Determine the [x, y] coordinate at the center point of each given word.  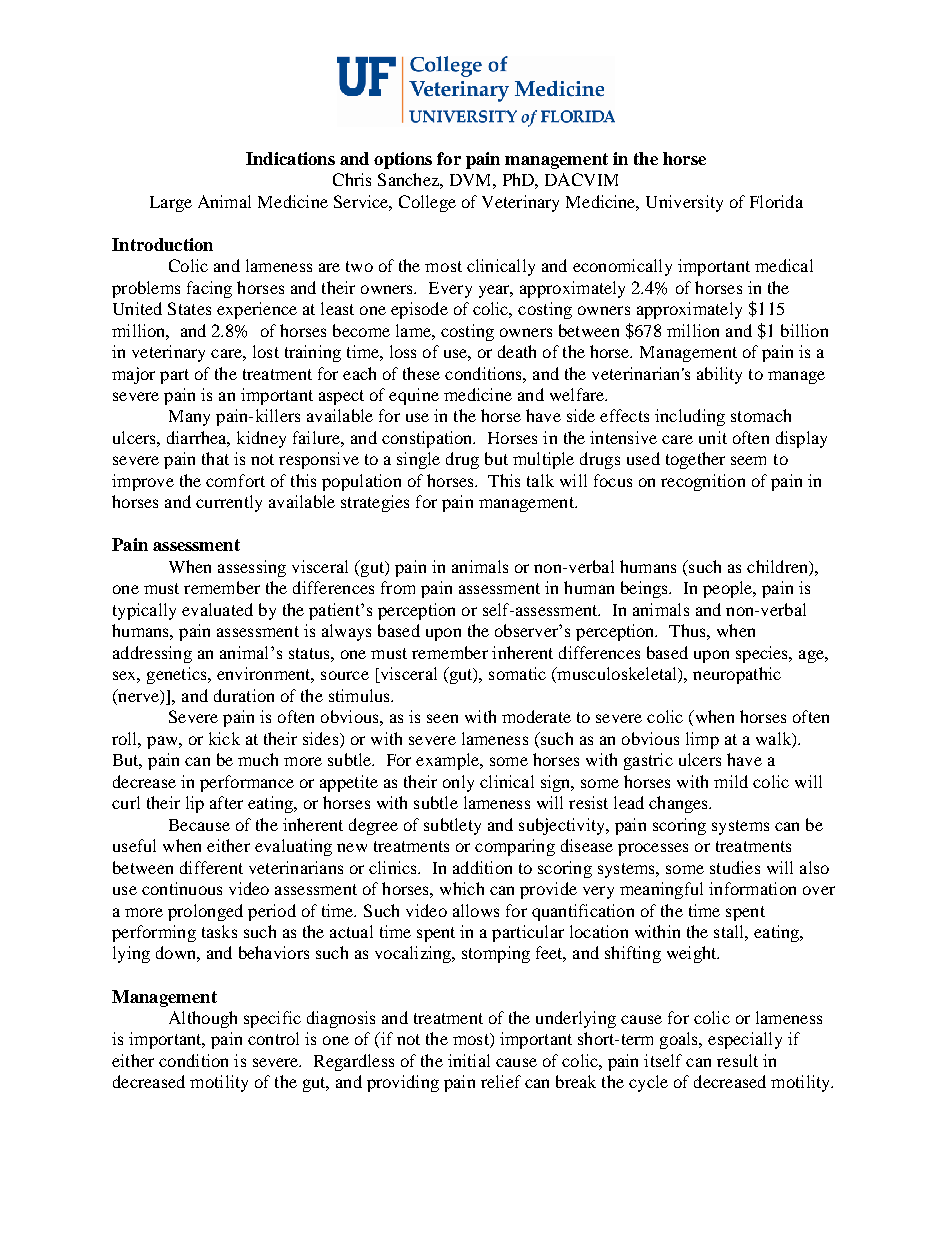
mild [731, 781]
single [418, 460]
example [449, 761]
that [215, 458]
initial [469, 1060]
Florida [776, 201]
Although [203, 1019]
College [427, 203]
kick [224, 738]
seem [748, 460]
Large [171, 204]
